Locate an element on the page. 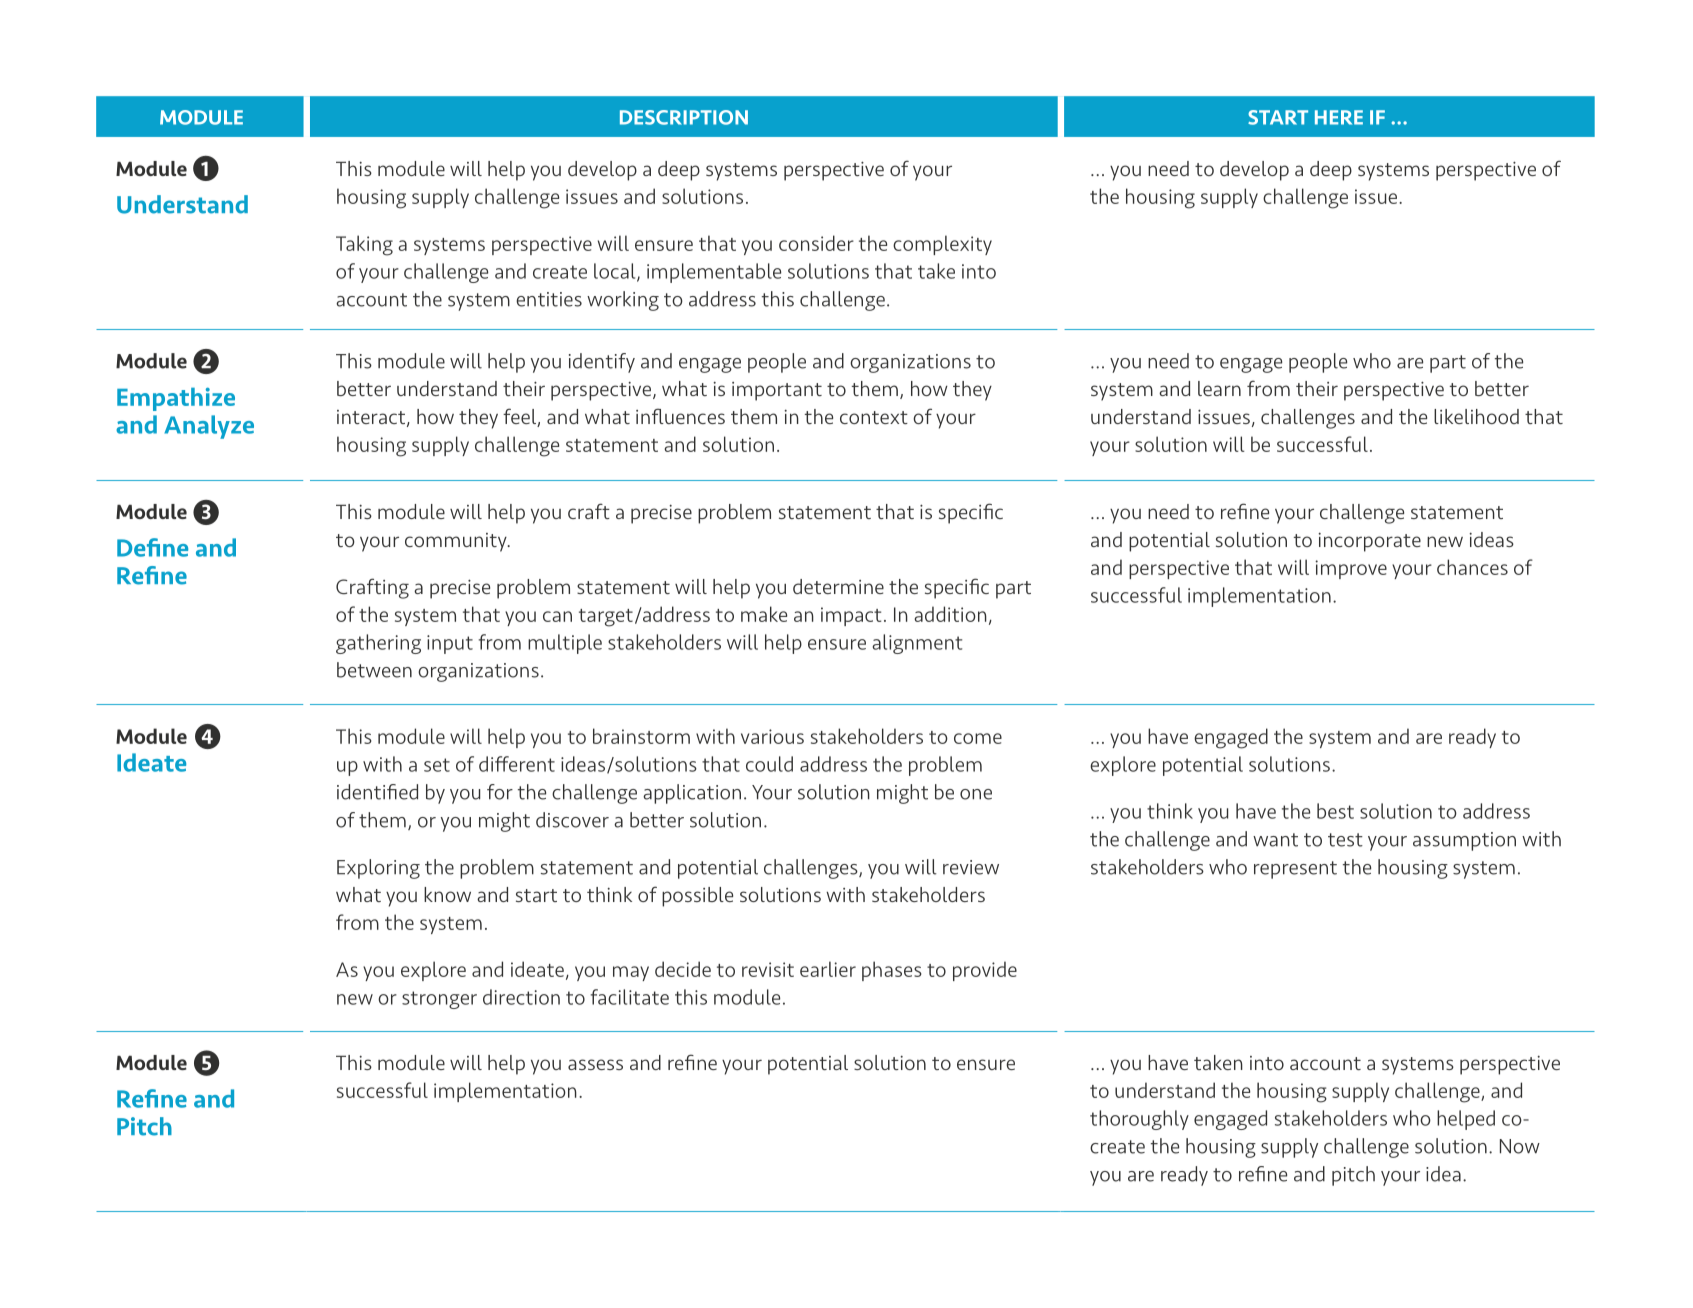 Image resolution: width=1693 pixels, height=1308 pixels. gathering is located at coordinates (378, 644).
